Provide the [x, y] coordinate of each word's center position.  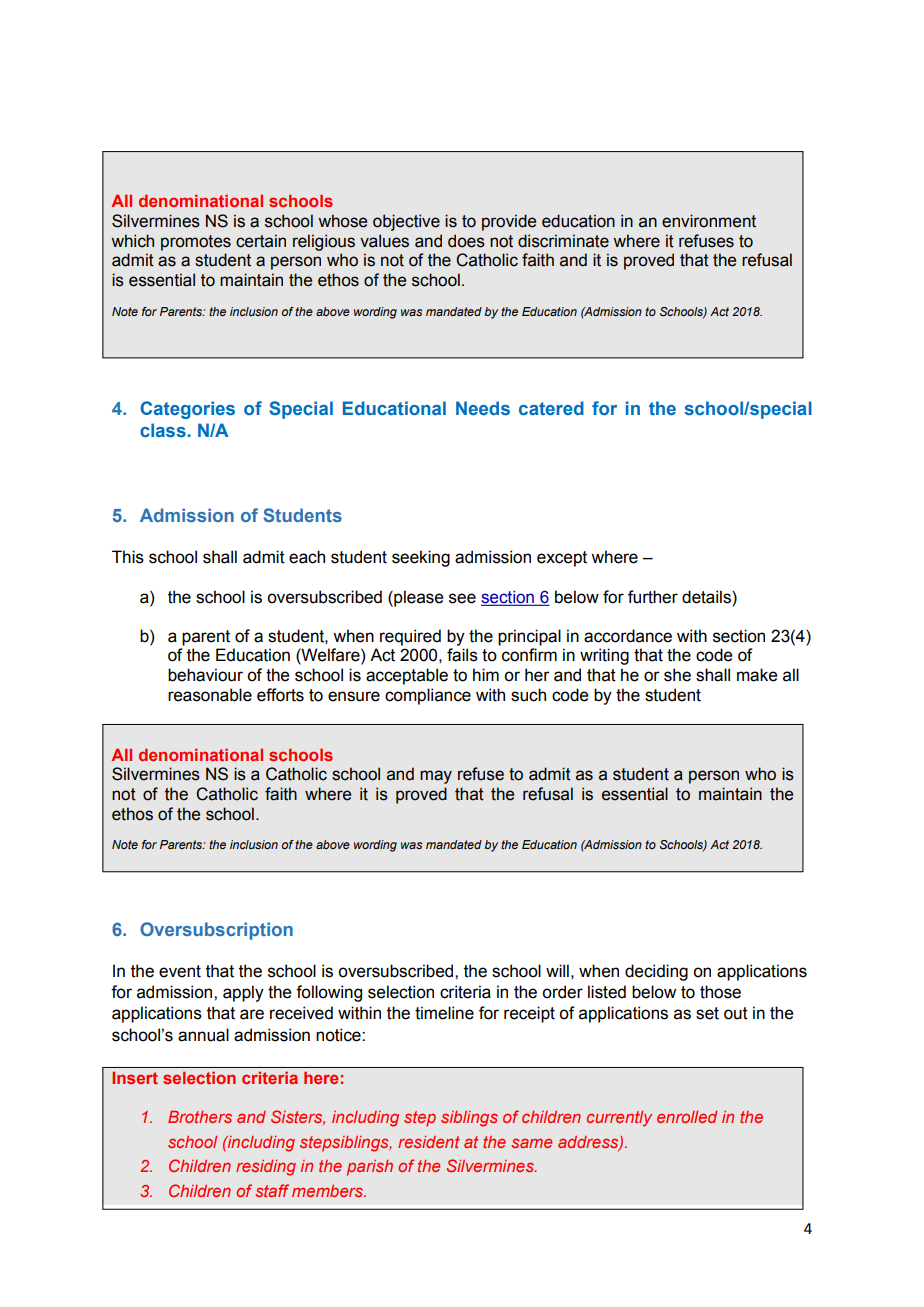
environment [709, 221]
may [436, 777]
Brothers [200, 1117]
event [180, 971]
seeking [421, 558]
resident [429, 1142]
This [128, 557]
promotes [196, 243]
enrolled [687, 1117]
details [707, 597]
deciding [656, 972]
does [466, 241]
